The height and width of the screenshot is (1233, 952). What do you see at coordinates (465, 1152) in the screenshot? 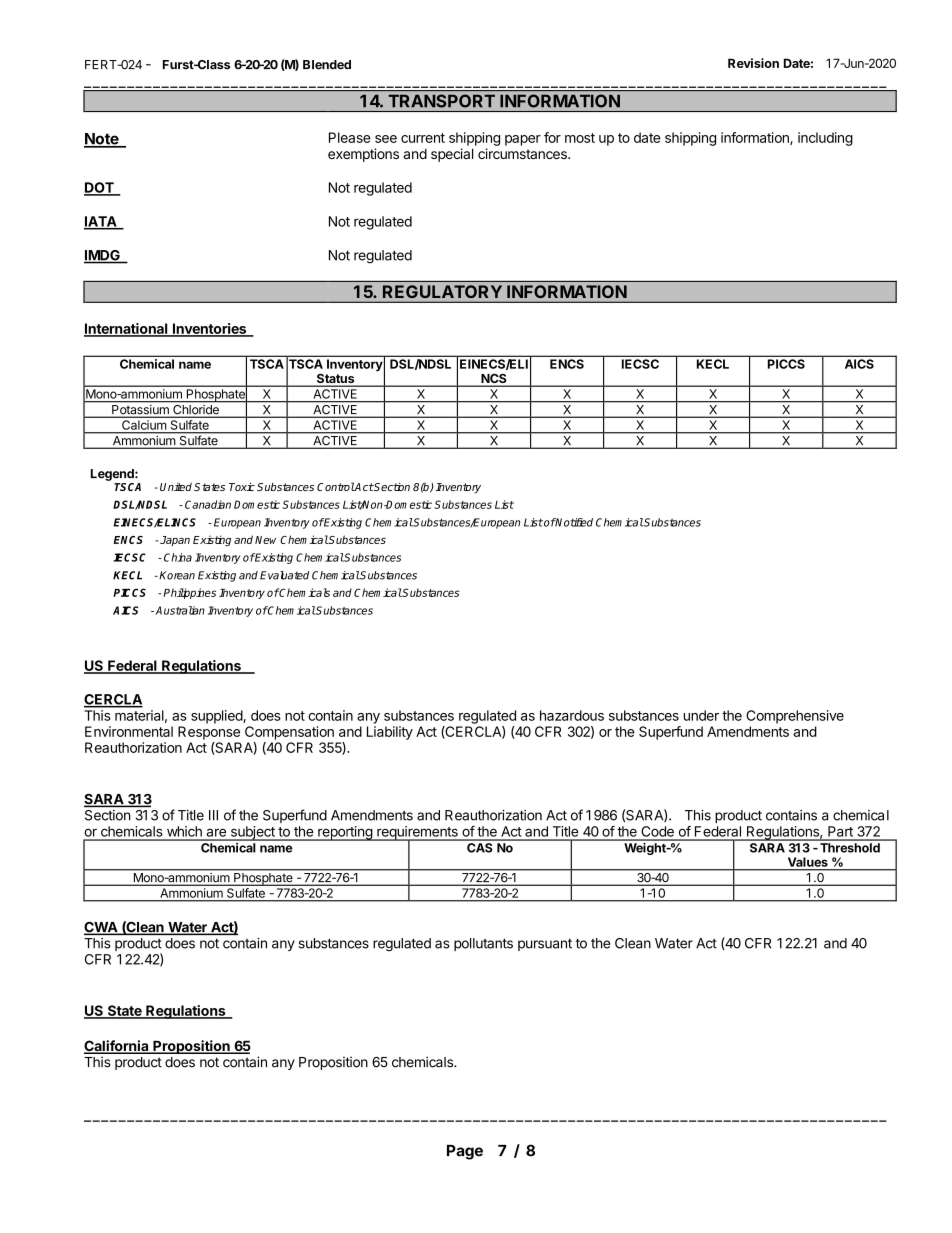
I see `Page` at bounding box center [465, 1152].
